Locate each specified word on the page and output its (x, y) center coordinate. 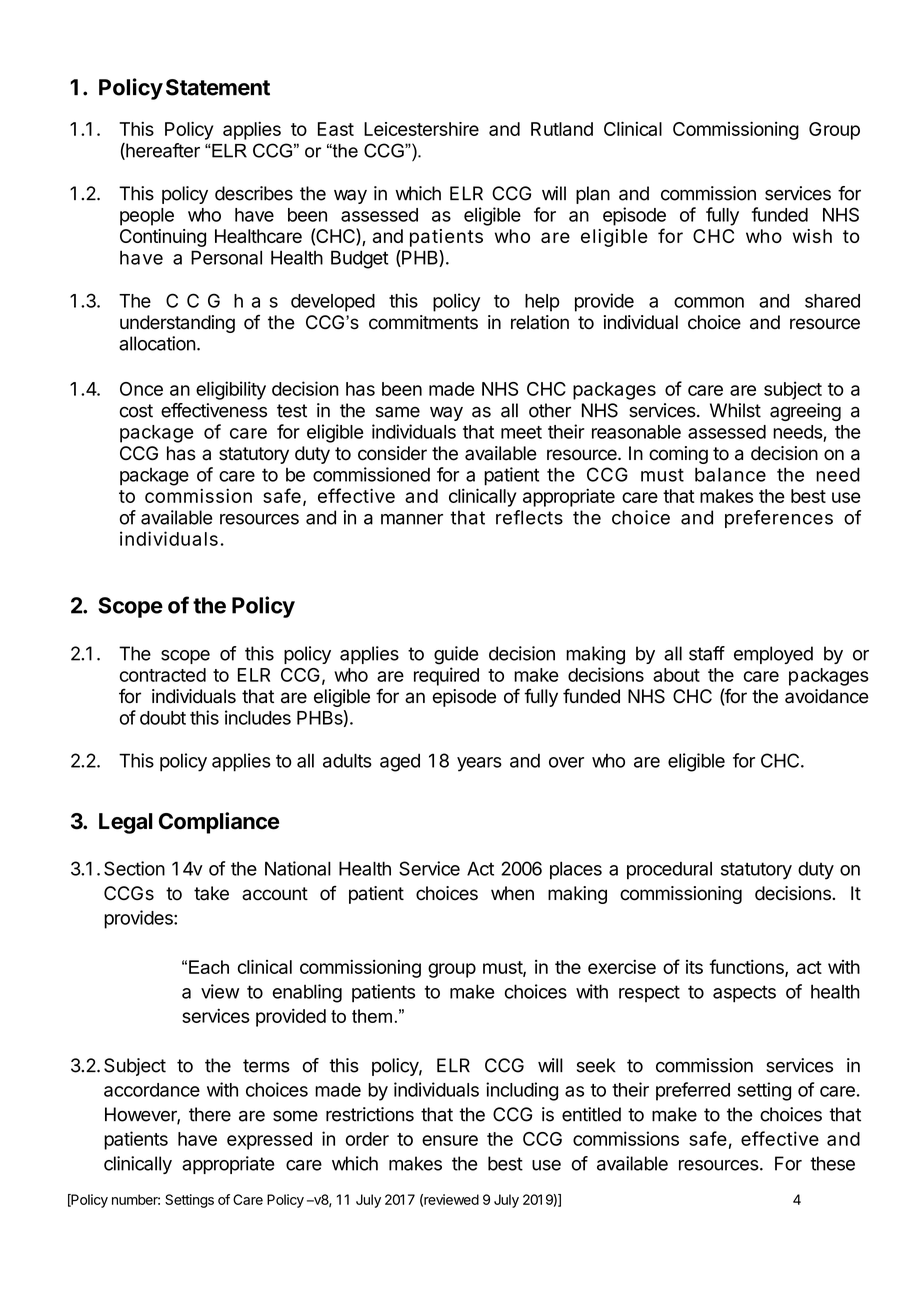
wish (812, 236)
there (210, 1114)
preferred (693, 1091)
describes (254, 193)
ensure (450, 1140)
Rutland (562, 129)
